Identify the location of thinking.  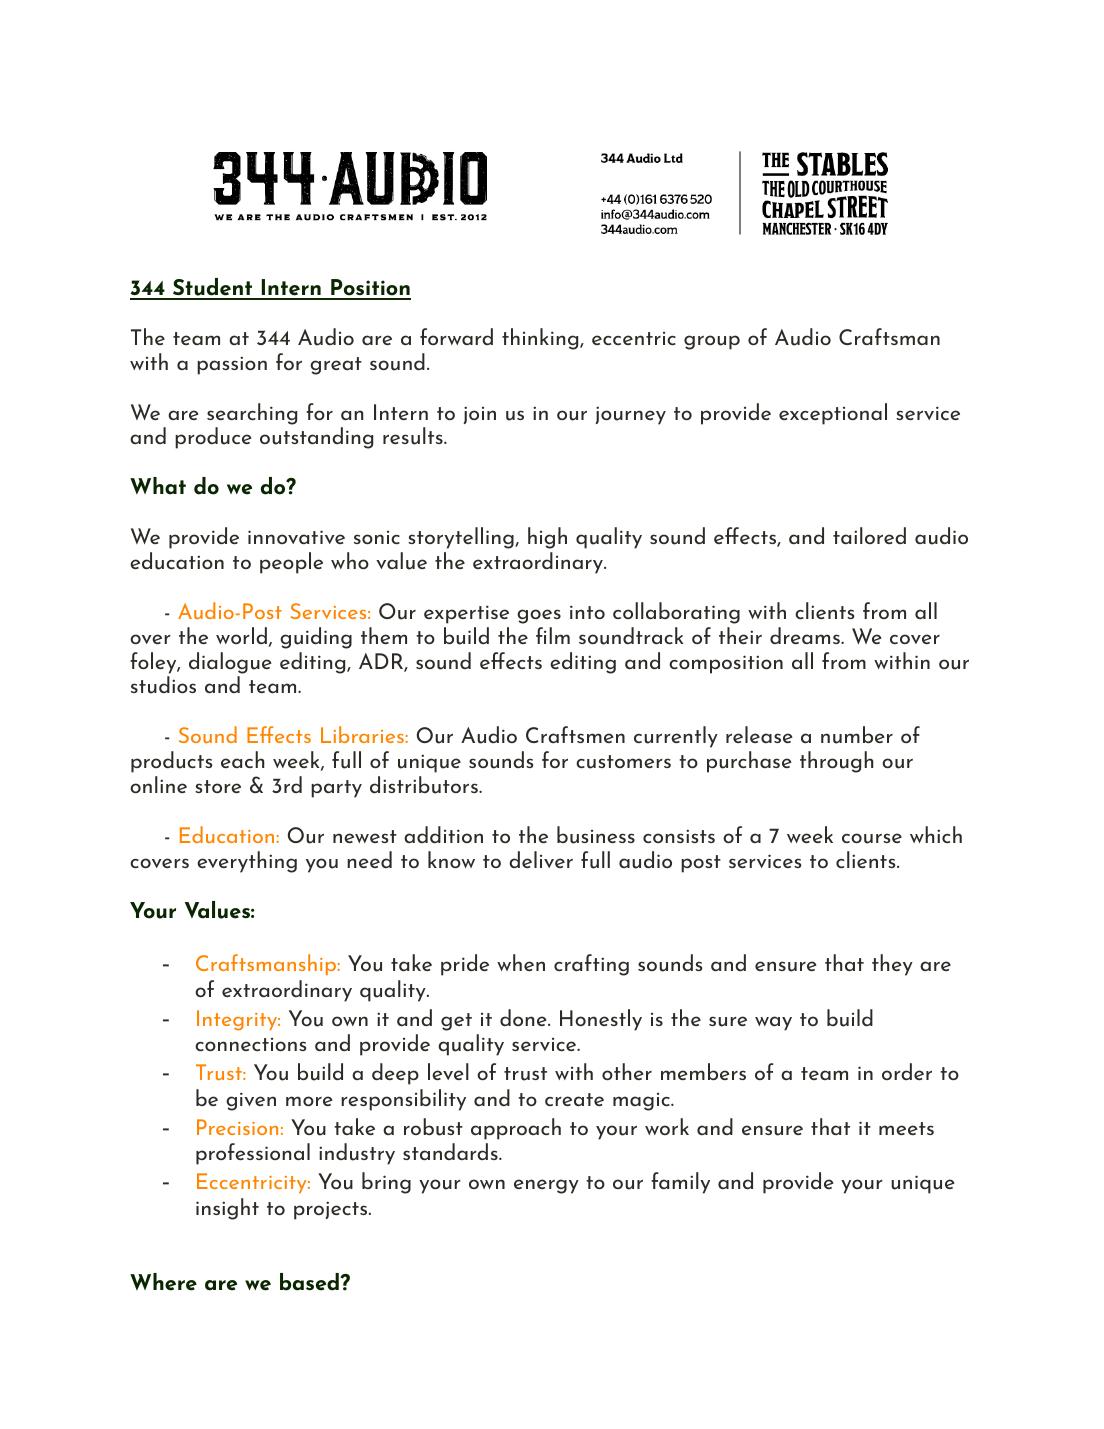
(541, 339).
